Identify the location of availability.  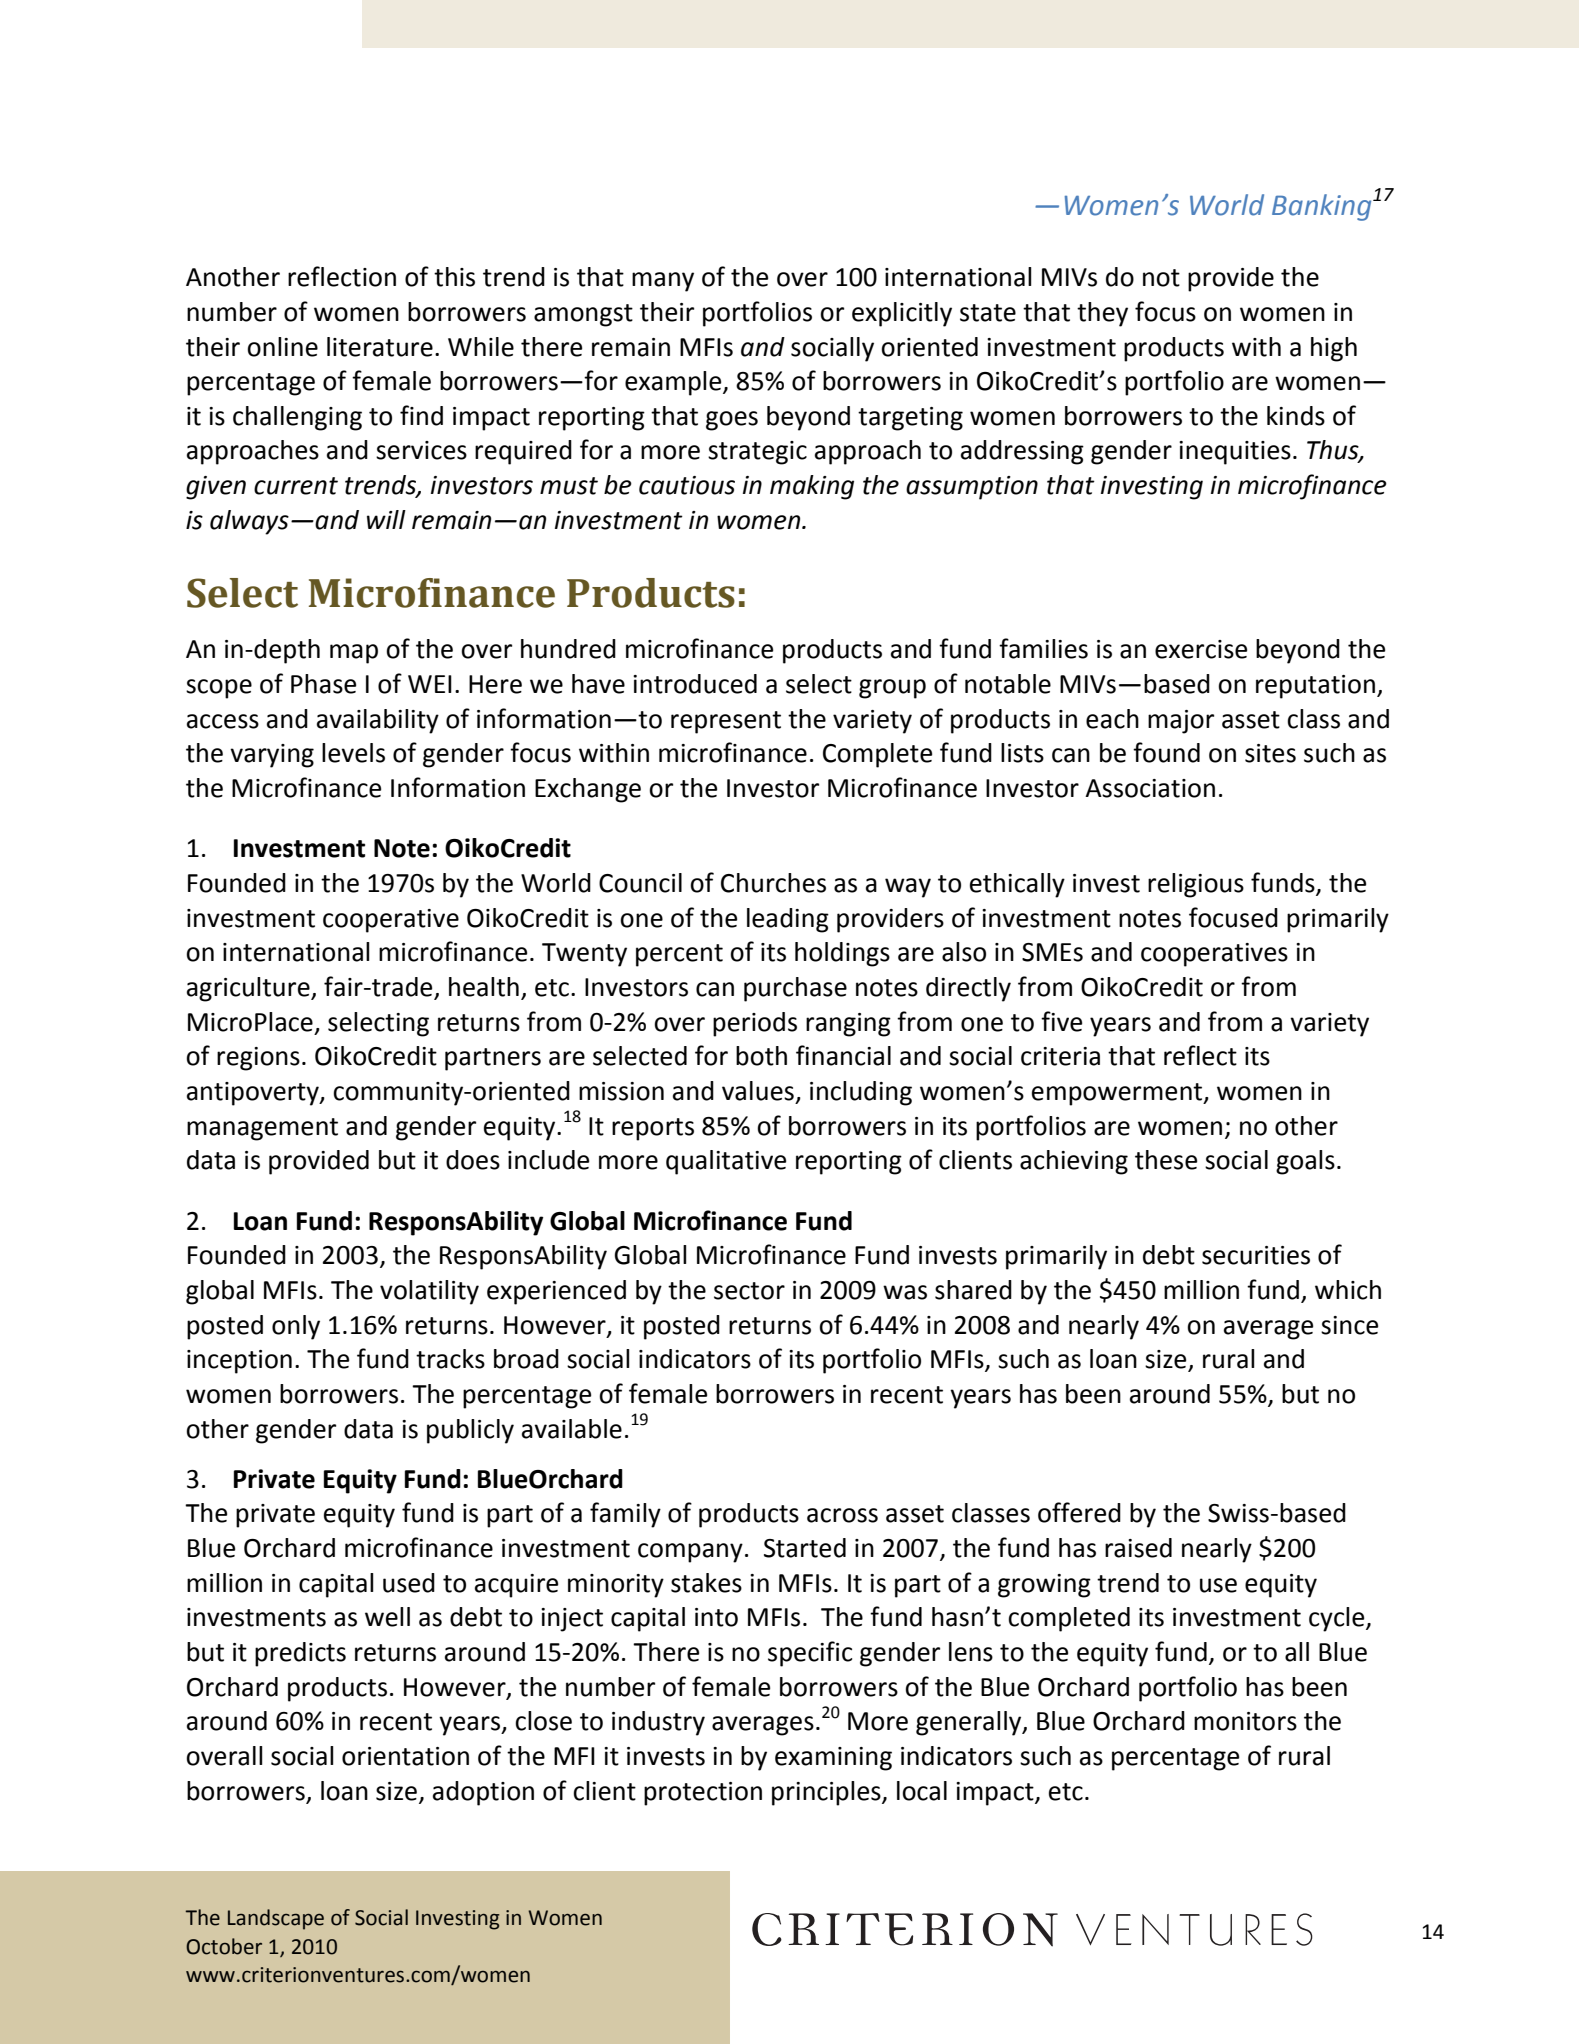
(378, 721).
